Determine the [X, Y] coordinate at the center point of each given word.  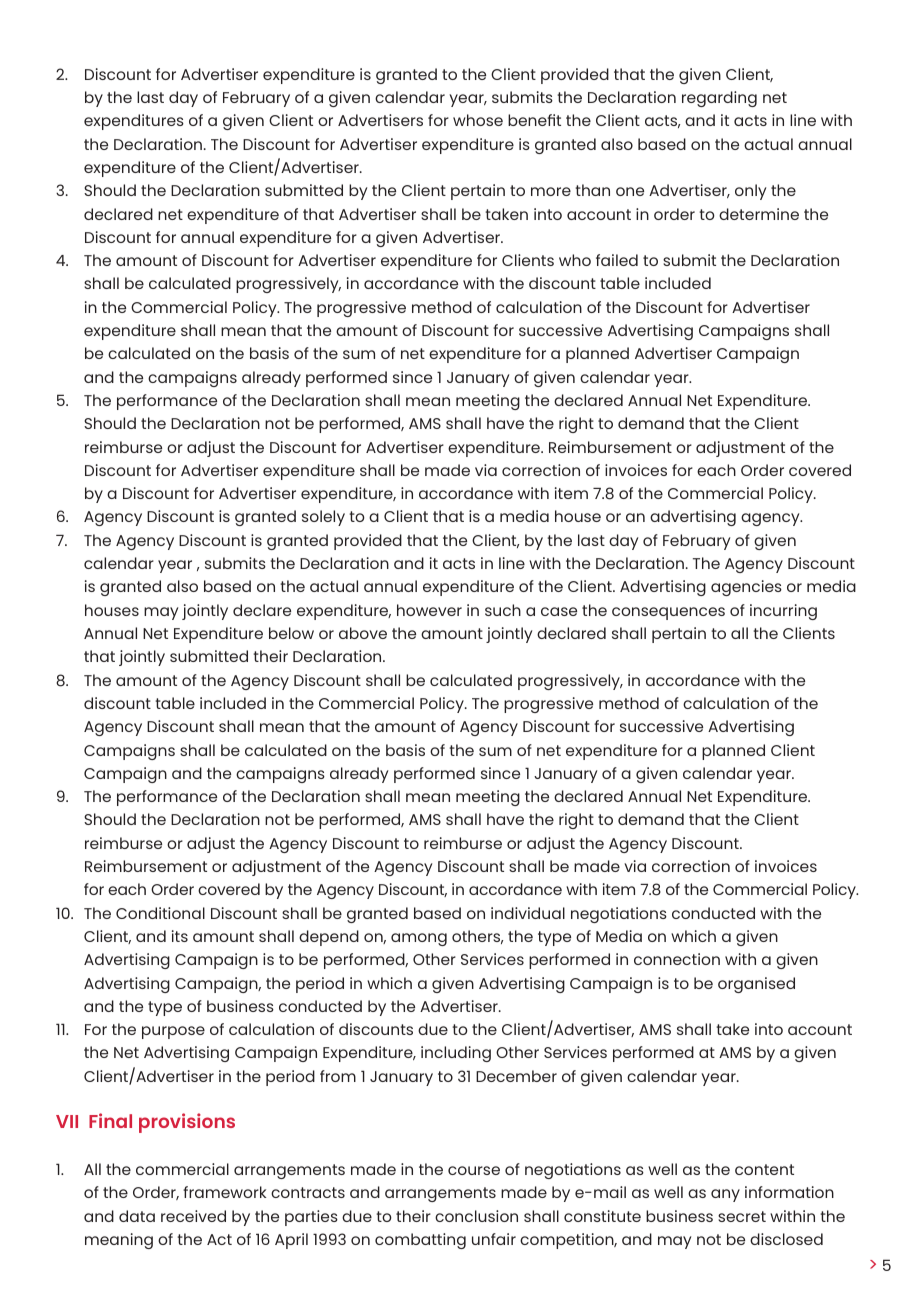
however [429, 610]
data [137, 1216]
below [291, 633]
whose [478, 120]
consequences [668, 613]
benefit [534, 120]
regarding [719, 99]
